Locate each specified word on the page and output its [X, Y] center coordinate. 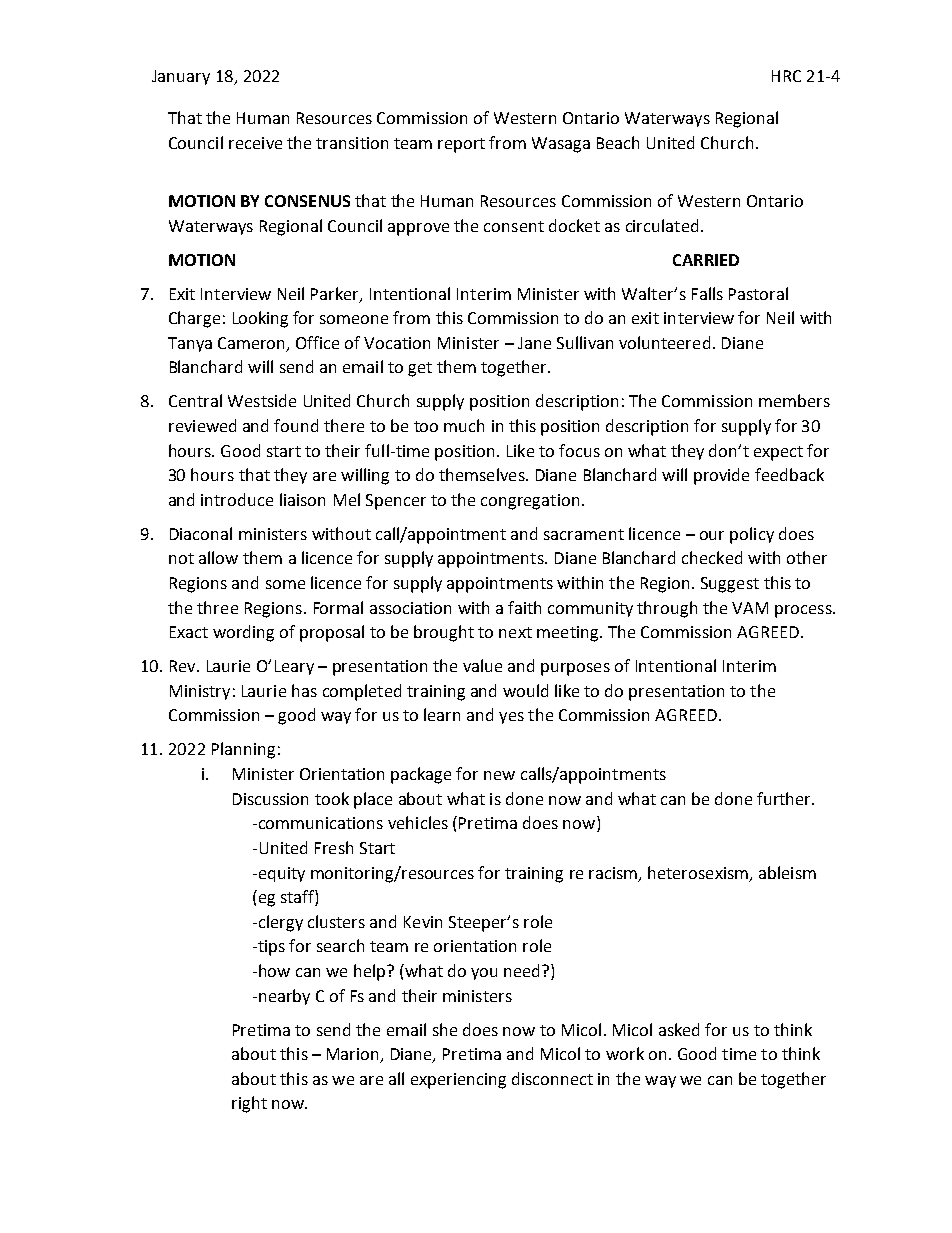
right [249, 1104]
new [499, 775]
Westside [262, 400]
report [461, 145]
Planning [243, 750]
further [785, 798]
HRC [786, 76]
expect [778, 453]
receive [255, 143]
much [464, 425]
